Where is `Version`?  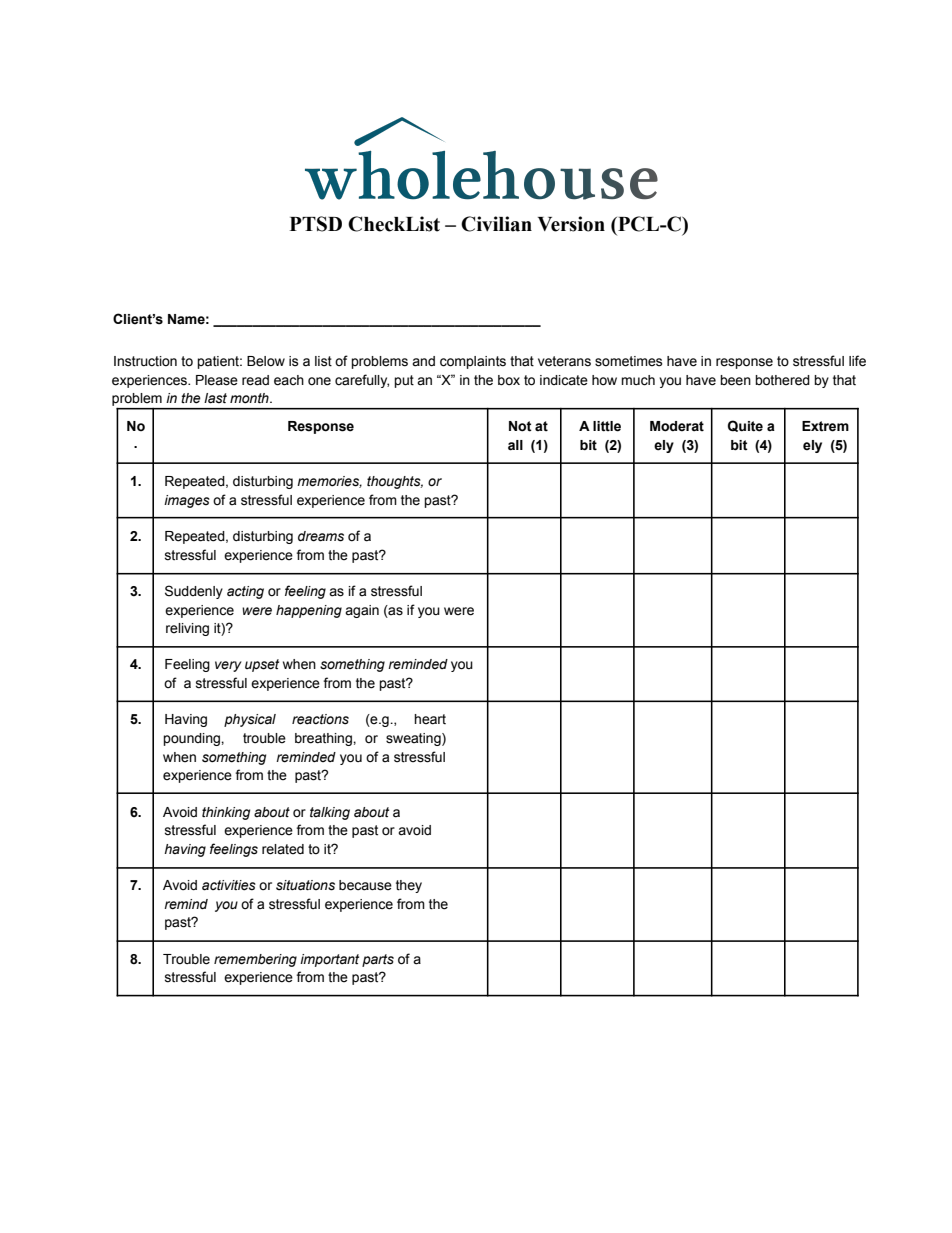
Version is located at coordinates (571, 224).
